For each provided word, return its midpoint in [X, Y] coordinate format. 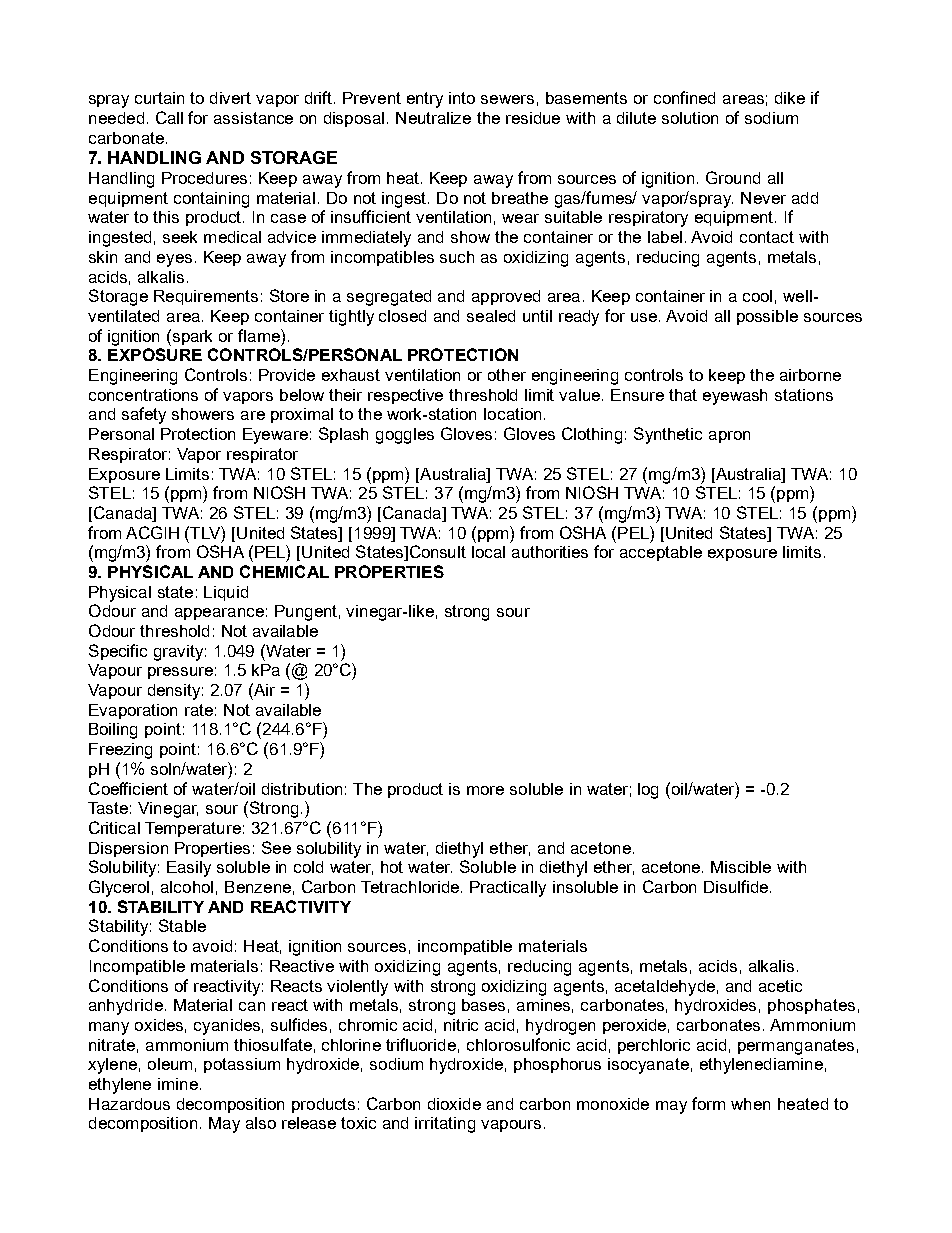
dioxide [454, 1104]
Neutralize [433, 118]
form [708, 1103]
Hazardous [129, 1104]
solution [690, 118]
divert [230, 98]
